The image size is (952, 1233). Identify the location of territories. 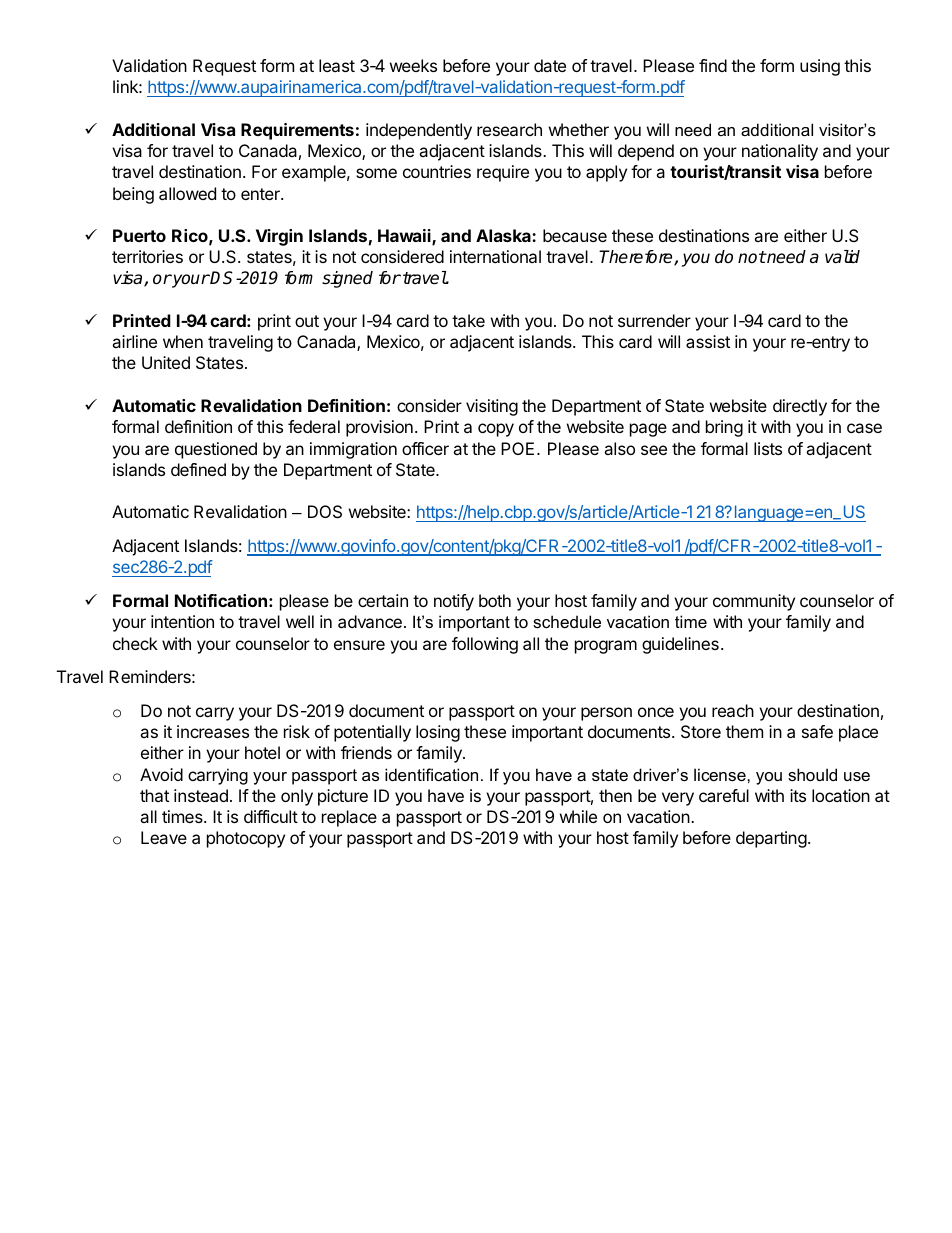
(147, 256).
